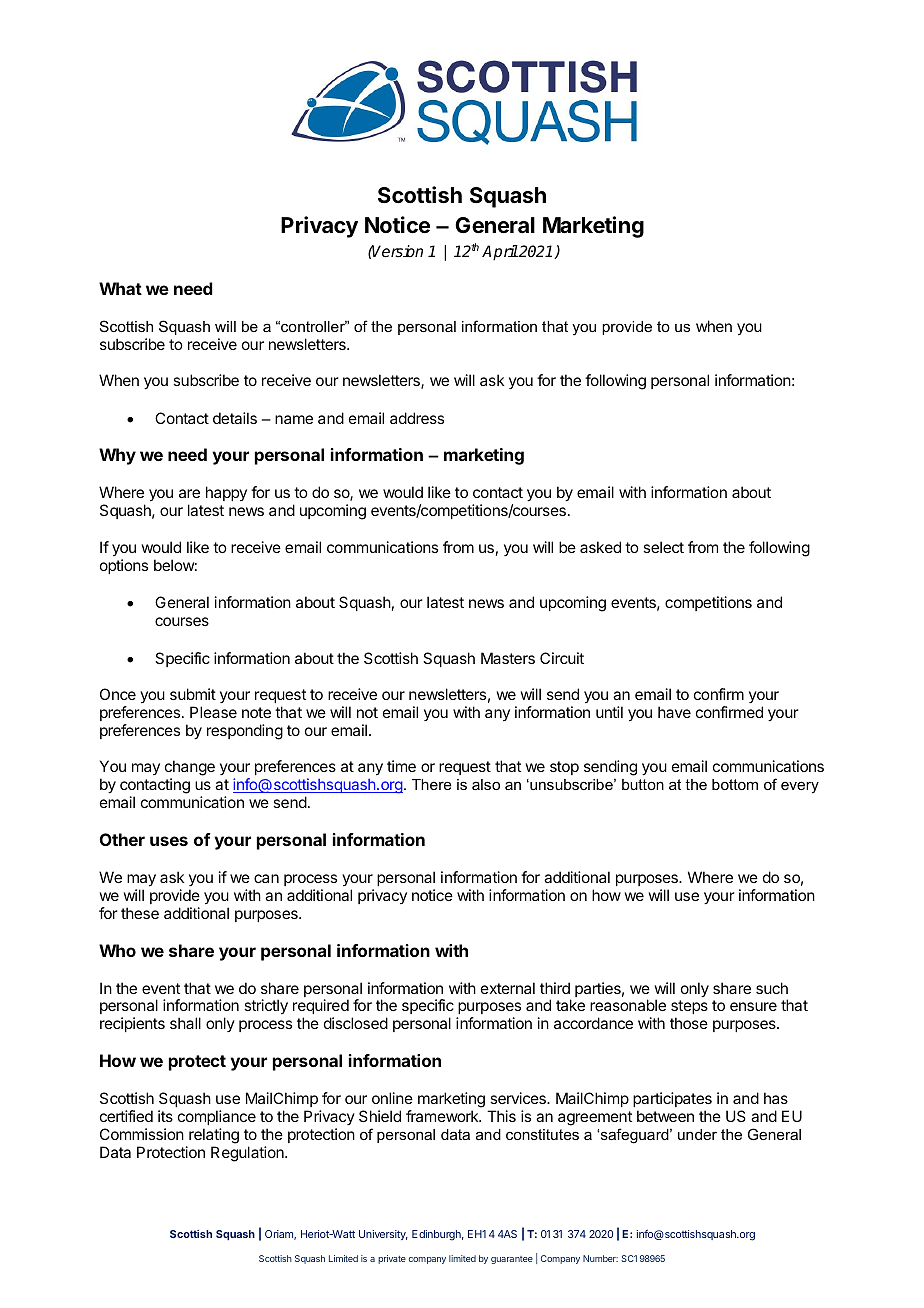 The width and height of the page is (924, 1308). I want to click on change, so click(190, 769).
